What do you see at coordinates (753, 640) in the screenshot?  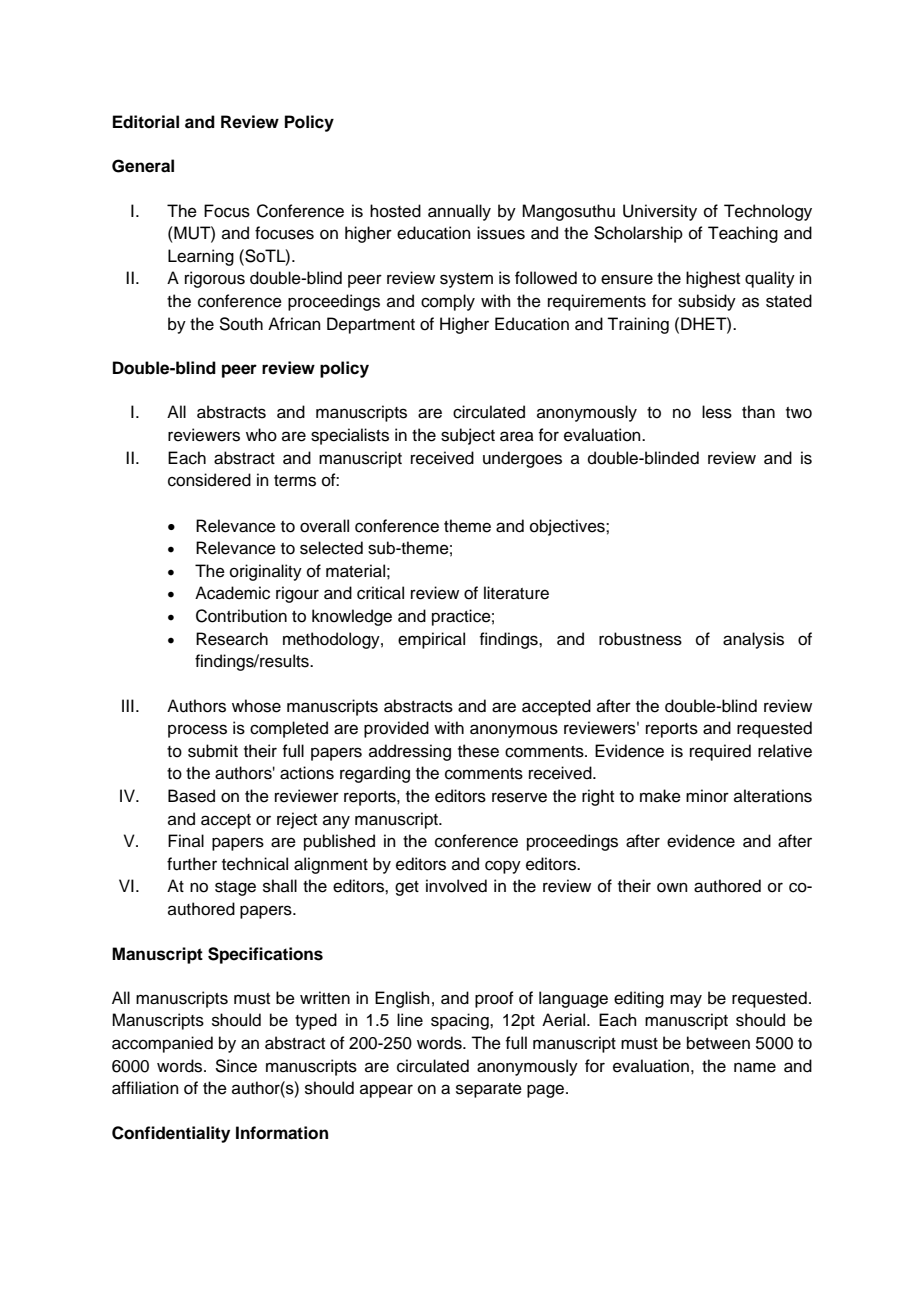 I see `analysis` at bounding box center [753, 640].
